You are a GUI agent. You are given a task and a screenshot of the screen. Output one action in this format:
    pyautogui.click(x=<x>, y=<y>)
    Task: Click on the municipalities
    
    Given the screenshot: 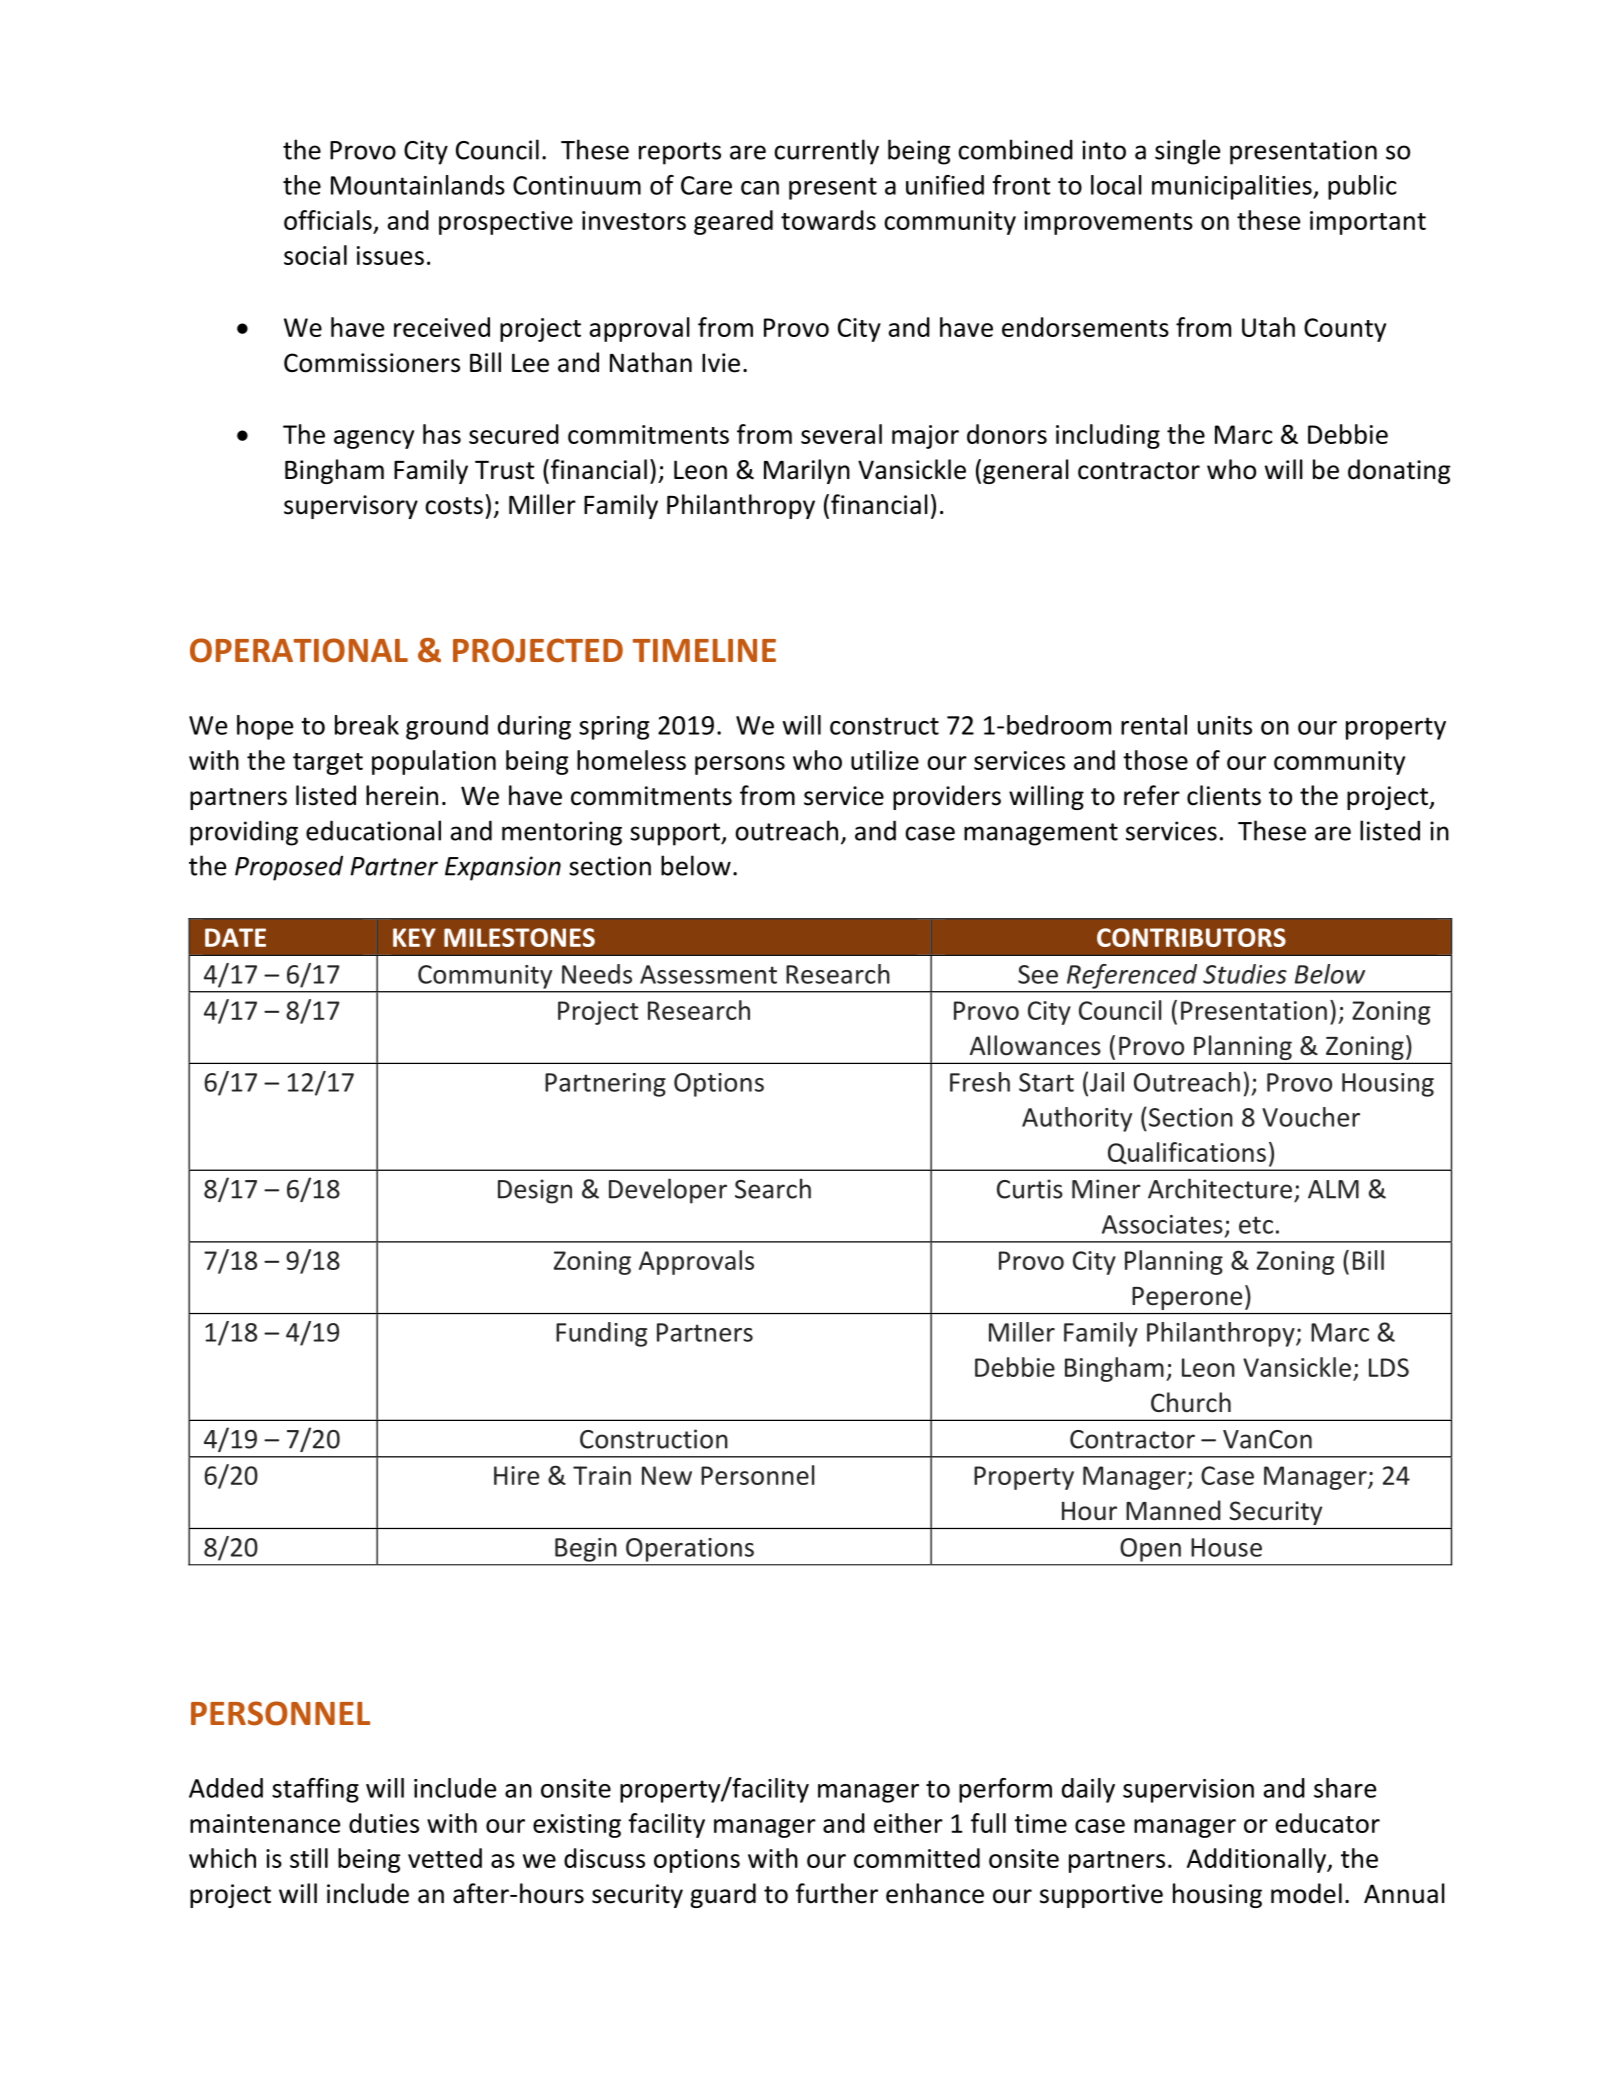 What is the action you would take?
    pyautogui.click(x=1233, y=187)
